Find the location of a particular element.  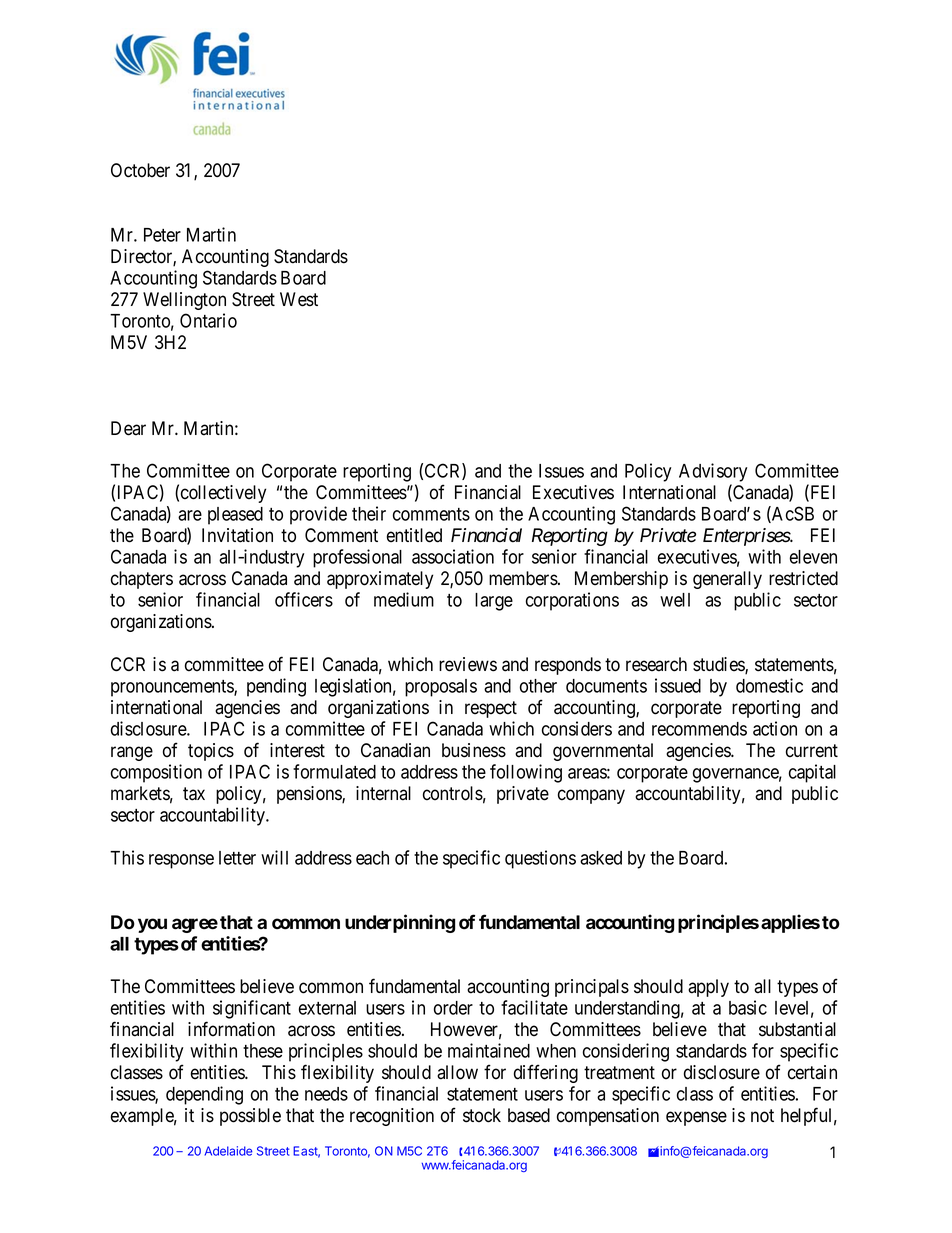

Advisory is located at coordinates (713, 472).
